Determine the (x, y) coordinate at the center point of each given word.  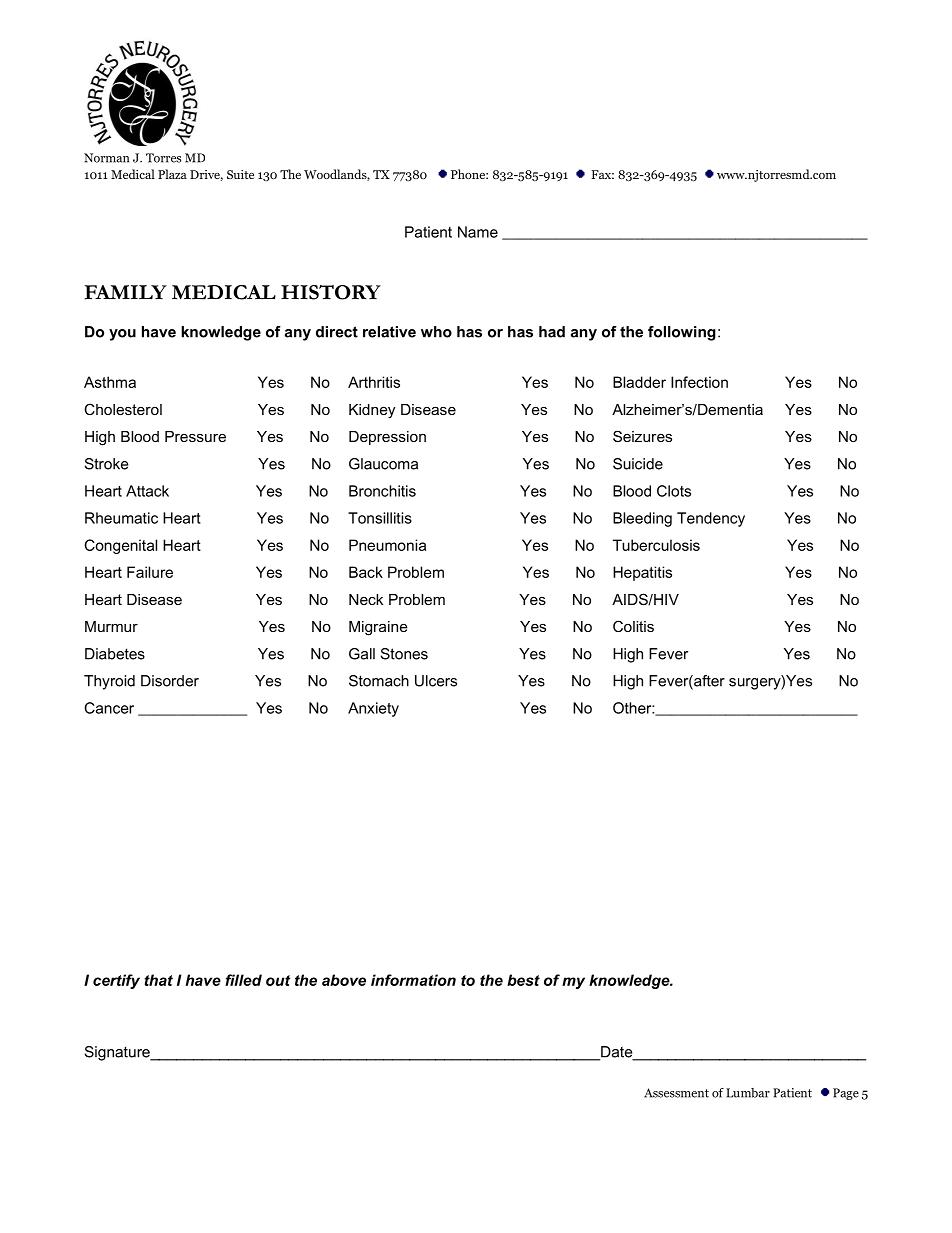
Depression (387, 438)
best (523, 980)
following (682, 333)
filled (243, 980)
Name (478, 232)
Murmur (111, 626)
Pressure (195, 436)
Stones (404, 654)
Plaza (172, 174)
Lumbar (748, 1093)
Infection (699, 382)
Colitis (633, 626)
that (159, 980)
